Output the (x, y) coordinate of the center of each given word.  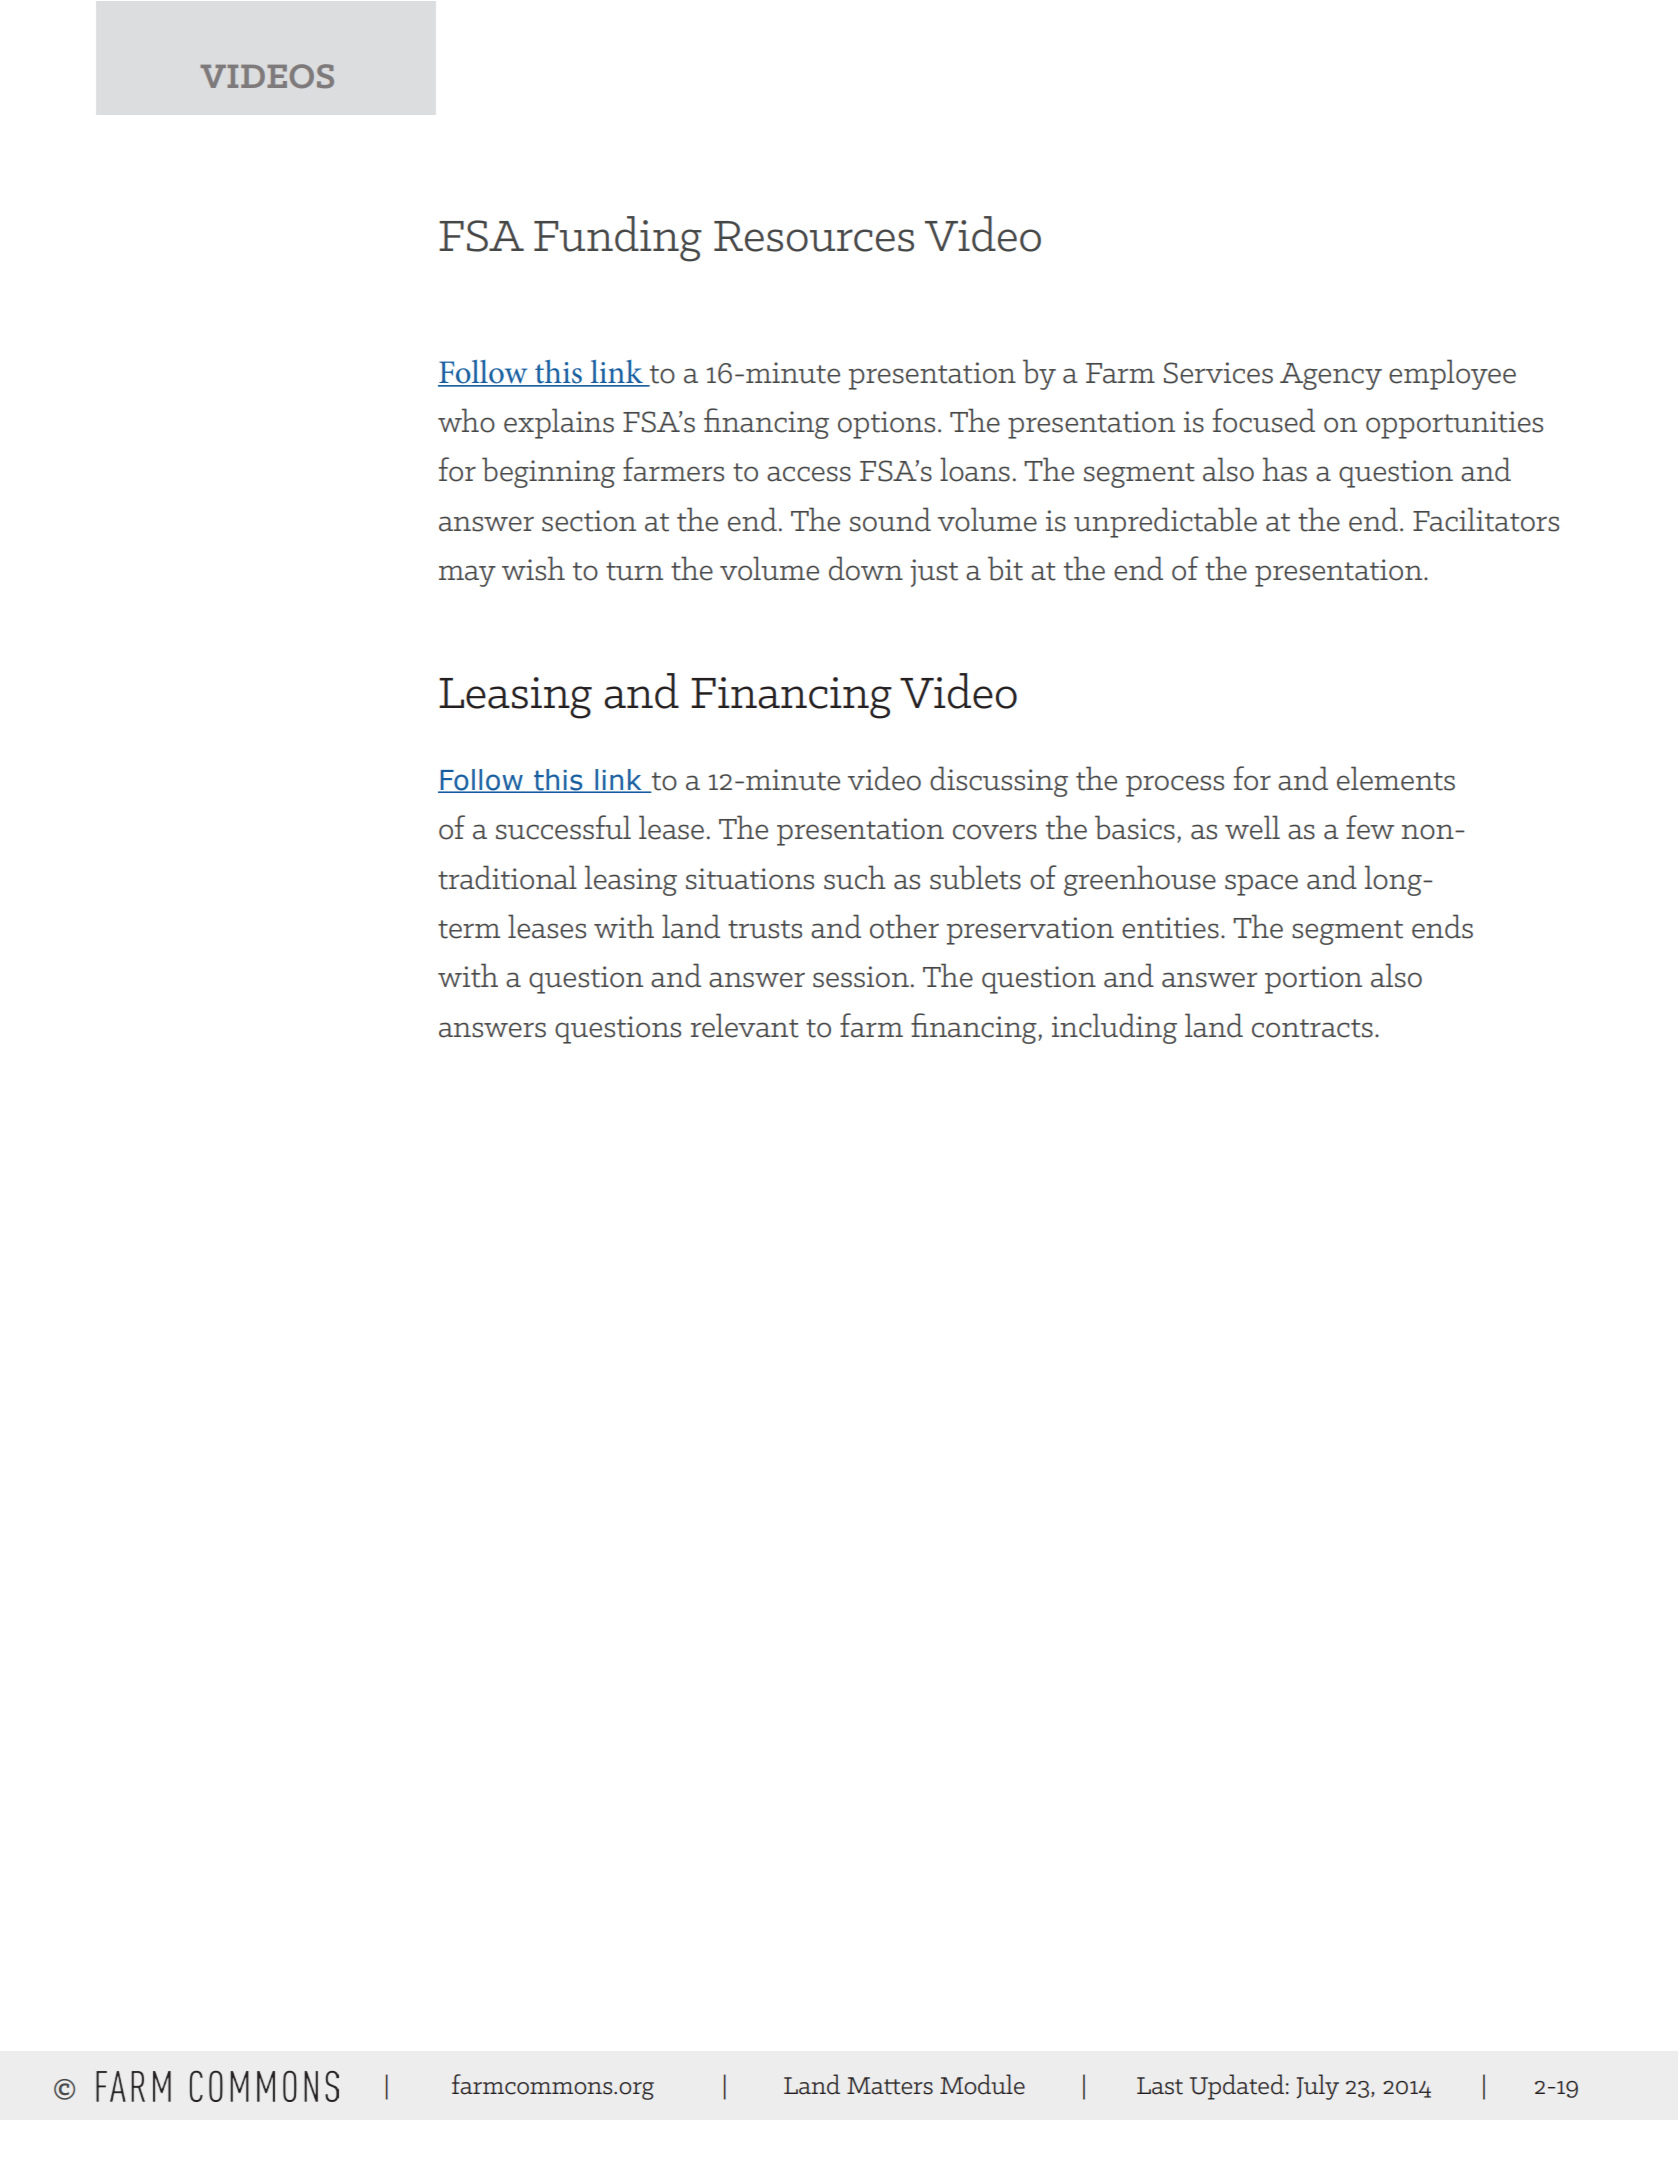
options (886, 425)
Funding (618, 239)
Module (982, 2084)
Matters (890, 2086)
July (1318, 2087)
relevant (745, 1025)
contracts (1312, 1028)
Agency (1331, 376)
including (1114, 1028)
